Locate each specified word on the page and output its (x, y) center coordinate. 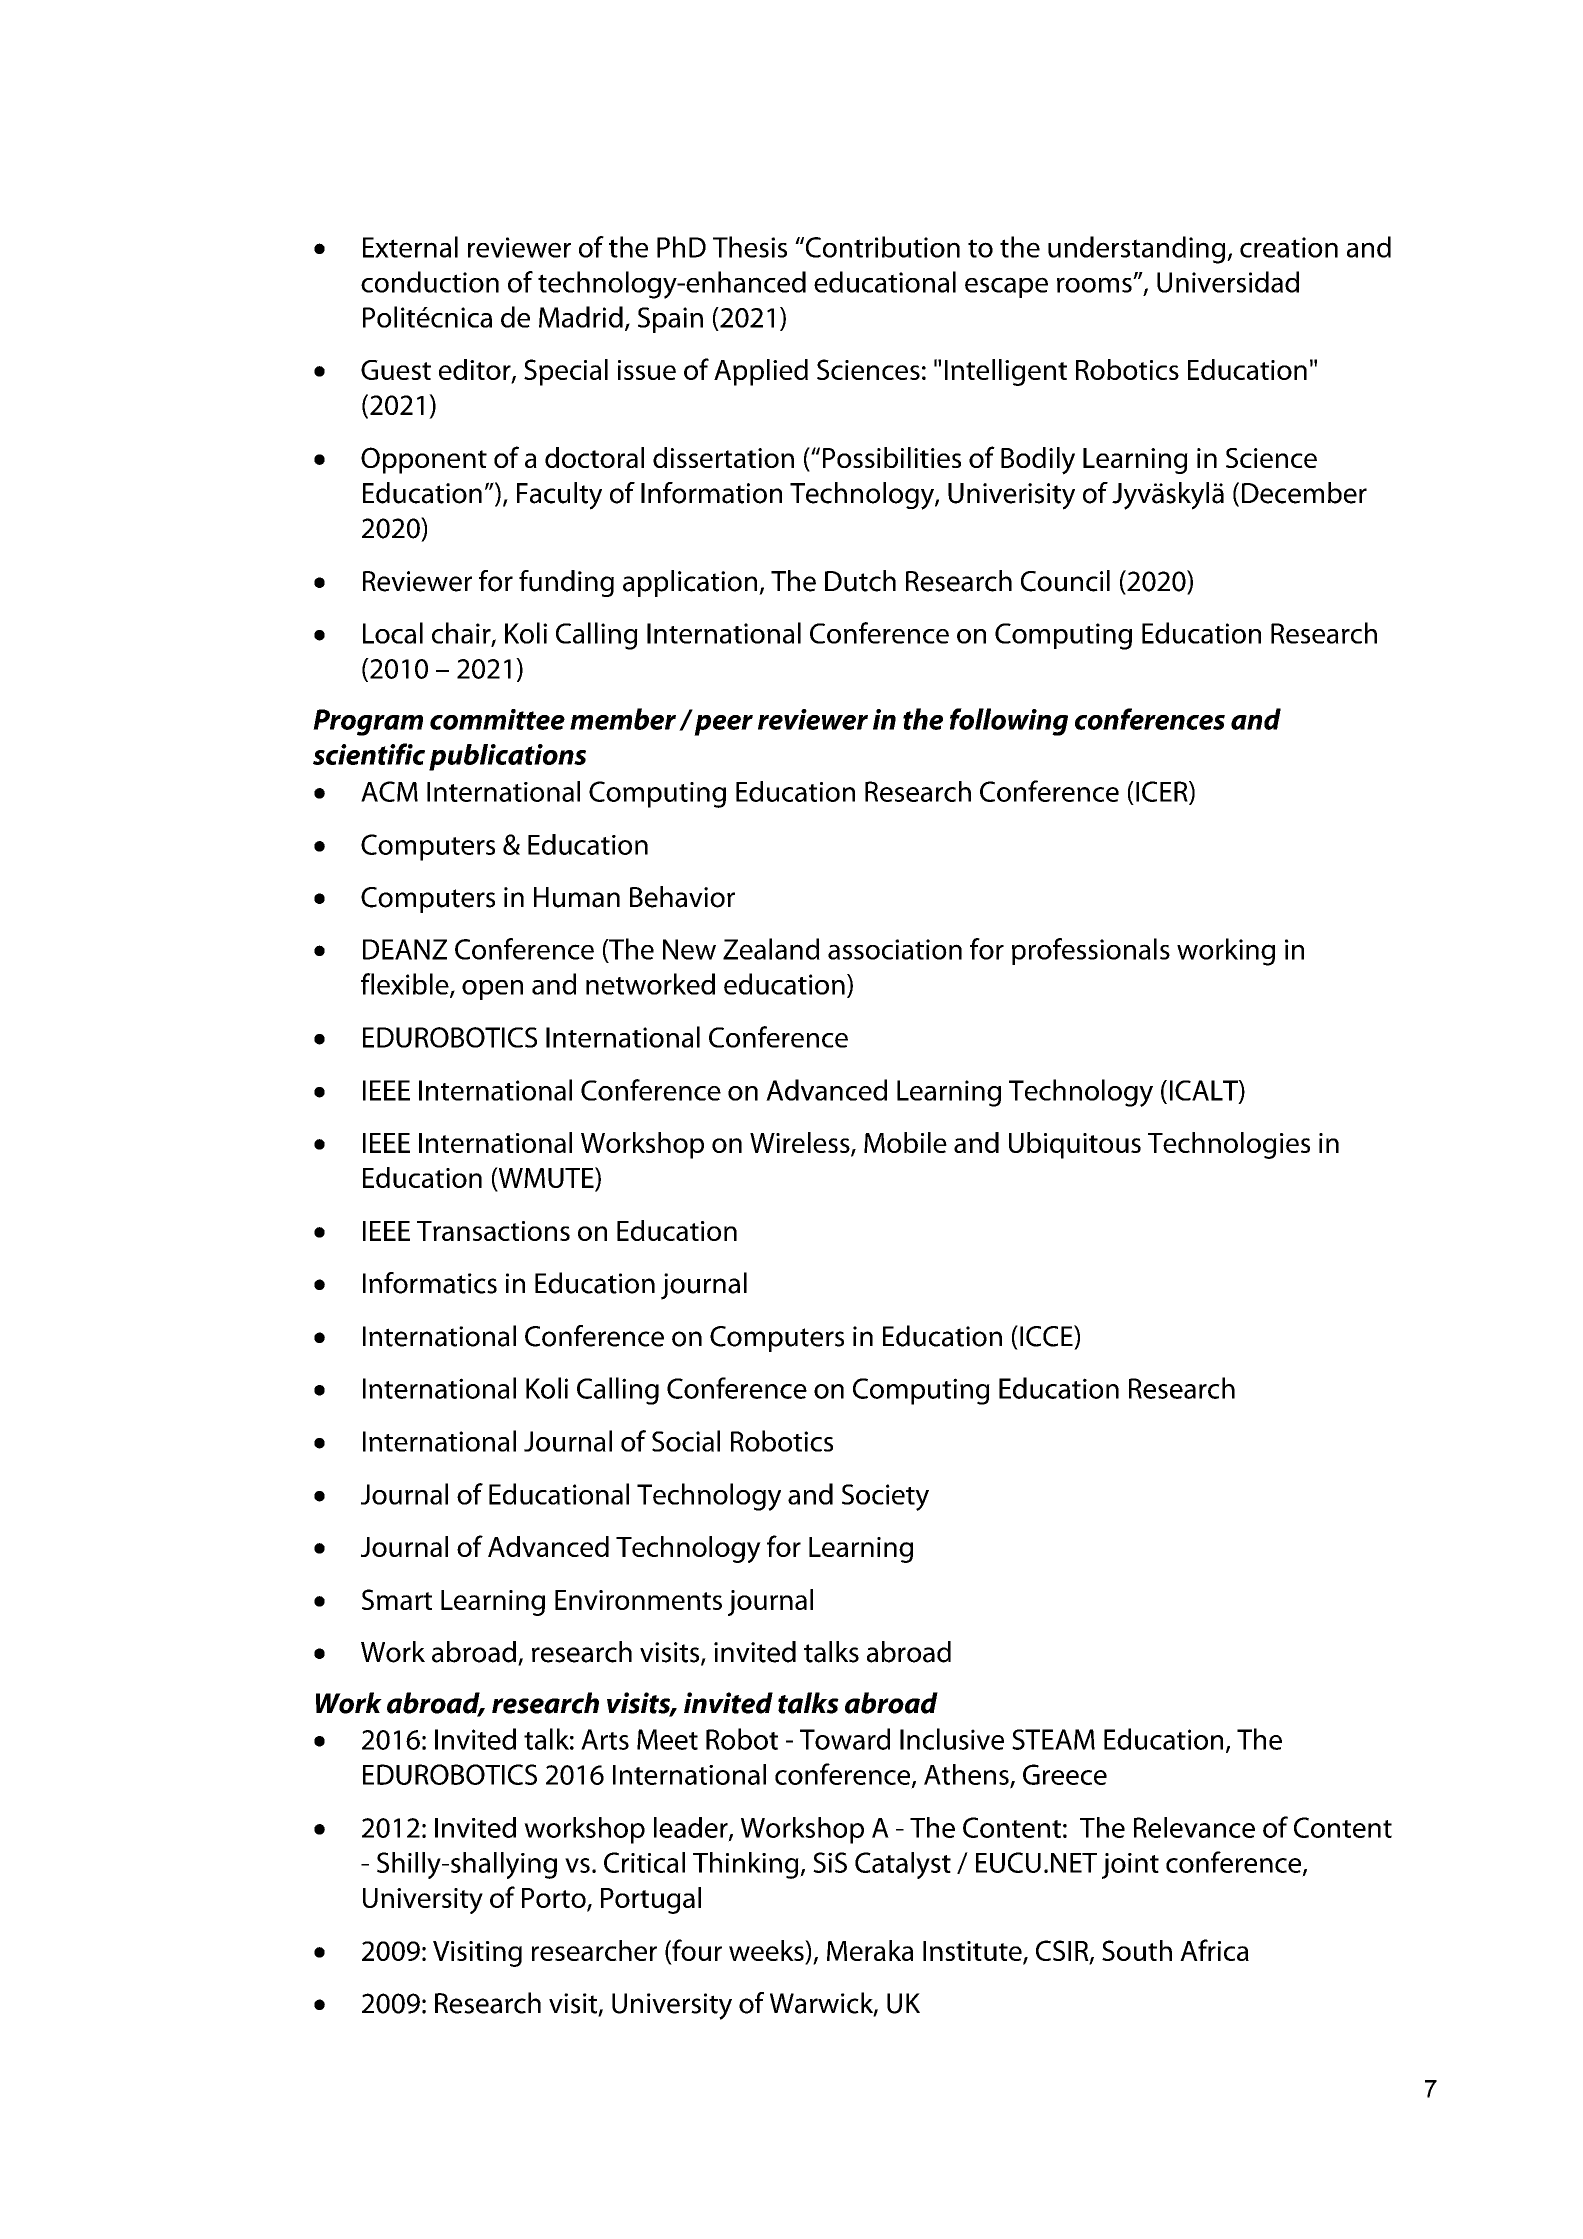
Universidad (1228, 282)
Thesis (750, 247)
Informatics (430, 1283)
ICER (1163, 792)
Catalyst (903, 1865)
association (895, 949)
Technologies (1229, 1145)
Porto (555, 1899)
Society (885, 1497)
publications (507, 757)
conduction (430, 282)
